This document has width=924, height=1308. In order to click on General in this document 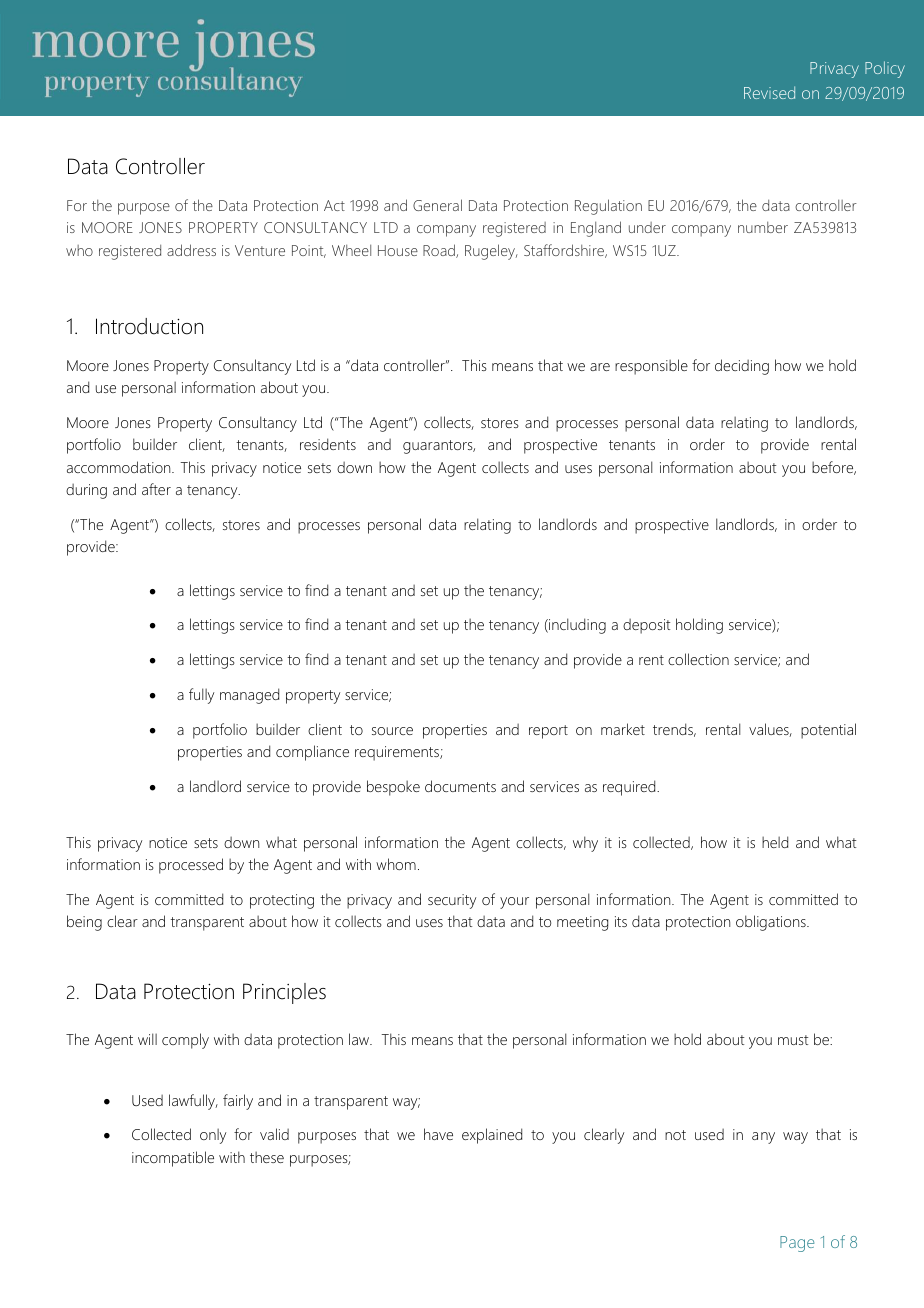, I will do `click(437, 205)`.
